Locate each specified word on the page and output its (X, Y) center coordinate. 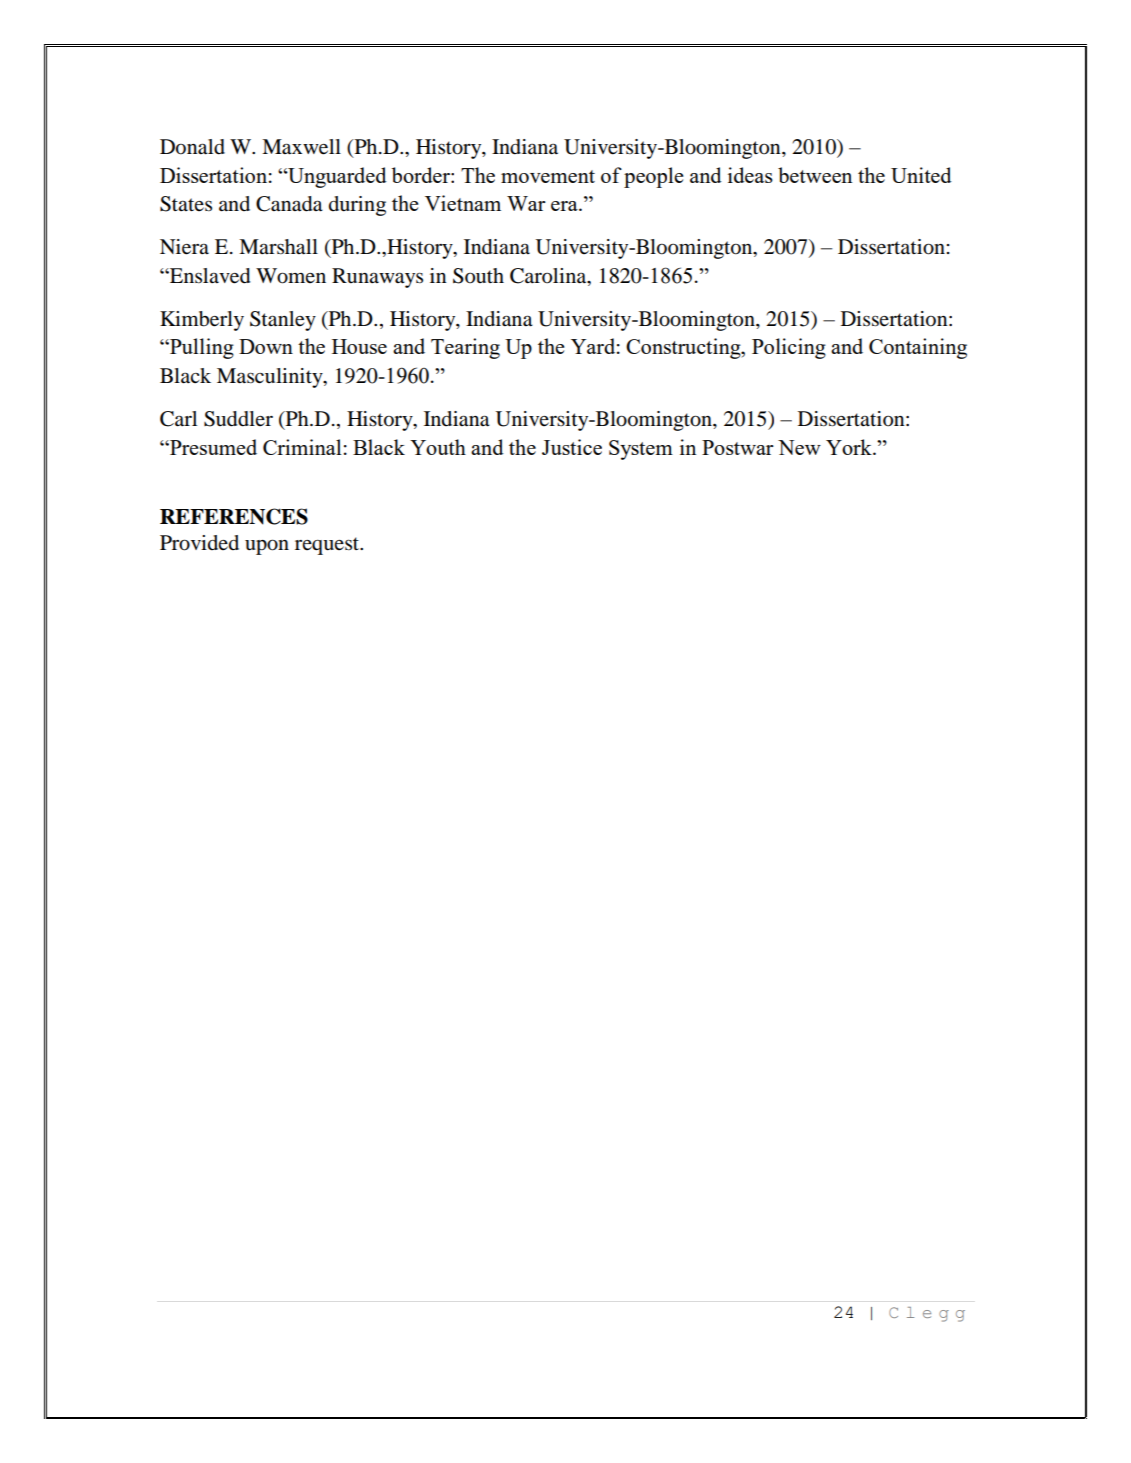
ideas (750, 175)
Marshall (278, 247)
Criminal (302, 447)
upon (267, 547)
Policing (789, 348)
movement (548, 176)
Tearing (465, 348)
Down (266, 346)
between (815, 175)
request (328, 546)
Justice (572, 447)
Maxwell (301, 147)
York (850, 447)
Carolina (549, 276)
